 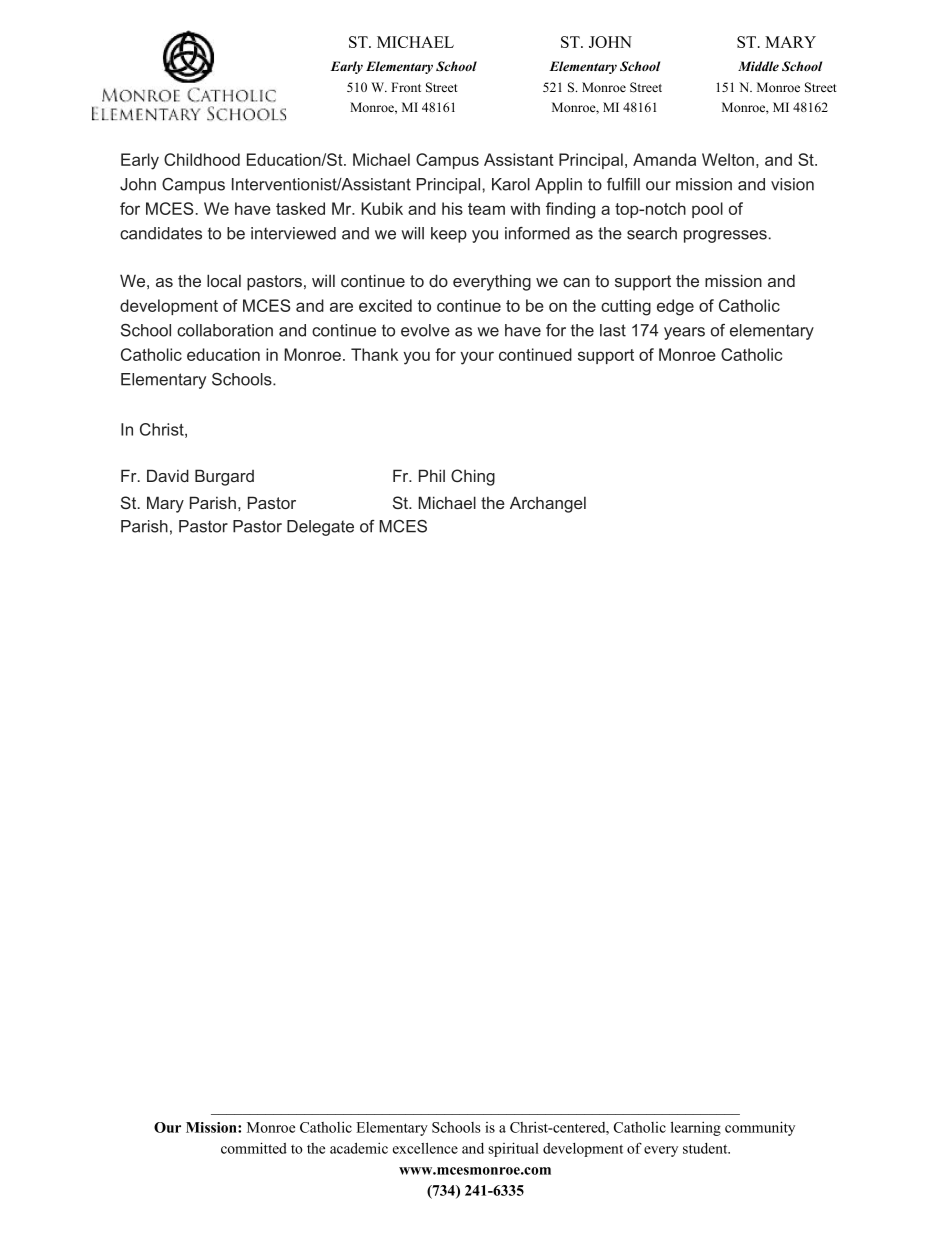 I want to click on Archangel, so click(x=548, y=504).
